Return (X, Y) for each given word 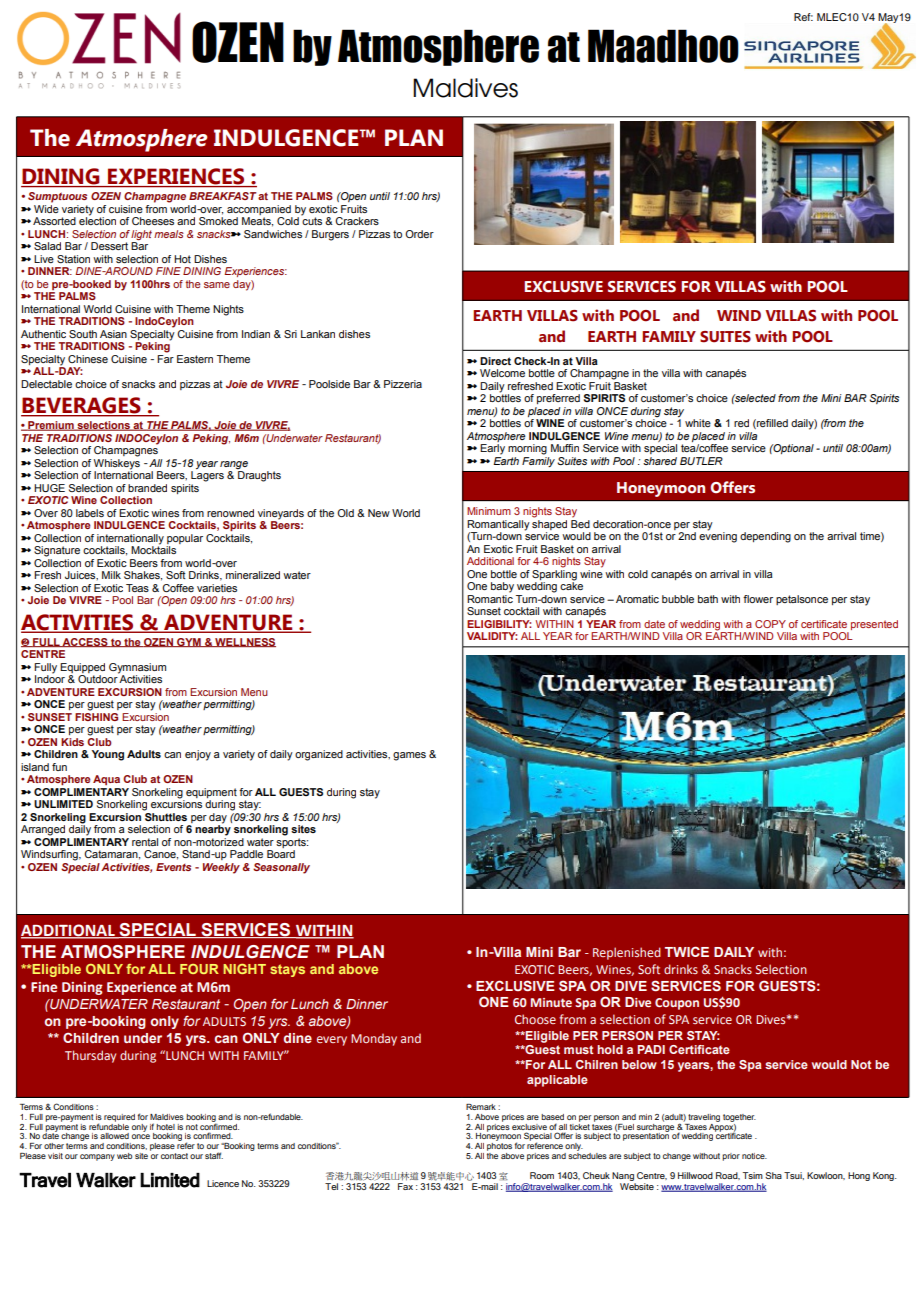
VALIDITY (492, 636)
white (698, 423)
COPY (770, 624)
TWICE (687, 951)
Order (419, 234)
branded (147, 488)
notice (754, 1156)
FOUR (199, 969)
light (141, 235)
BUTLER (701, 461)
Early (492, 449)
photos (499, 1147)
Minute (551, 1002)
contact (174, 1156)
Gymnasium (137, 668)
